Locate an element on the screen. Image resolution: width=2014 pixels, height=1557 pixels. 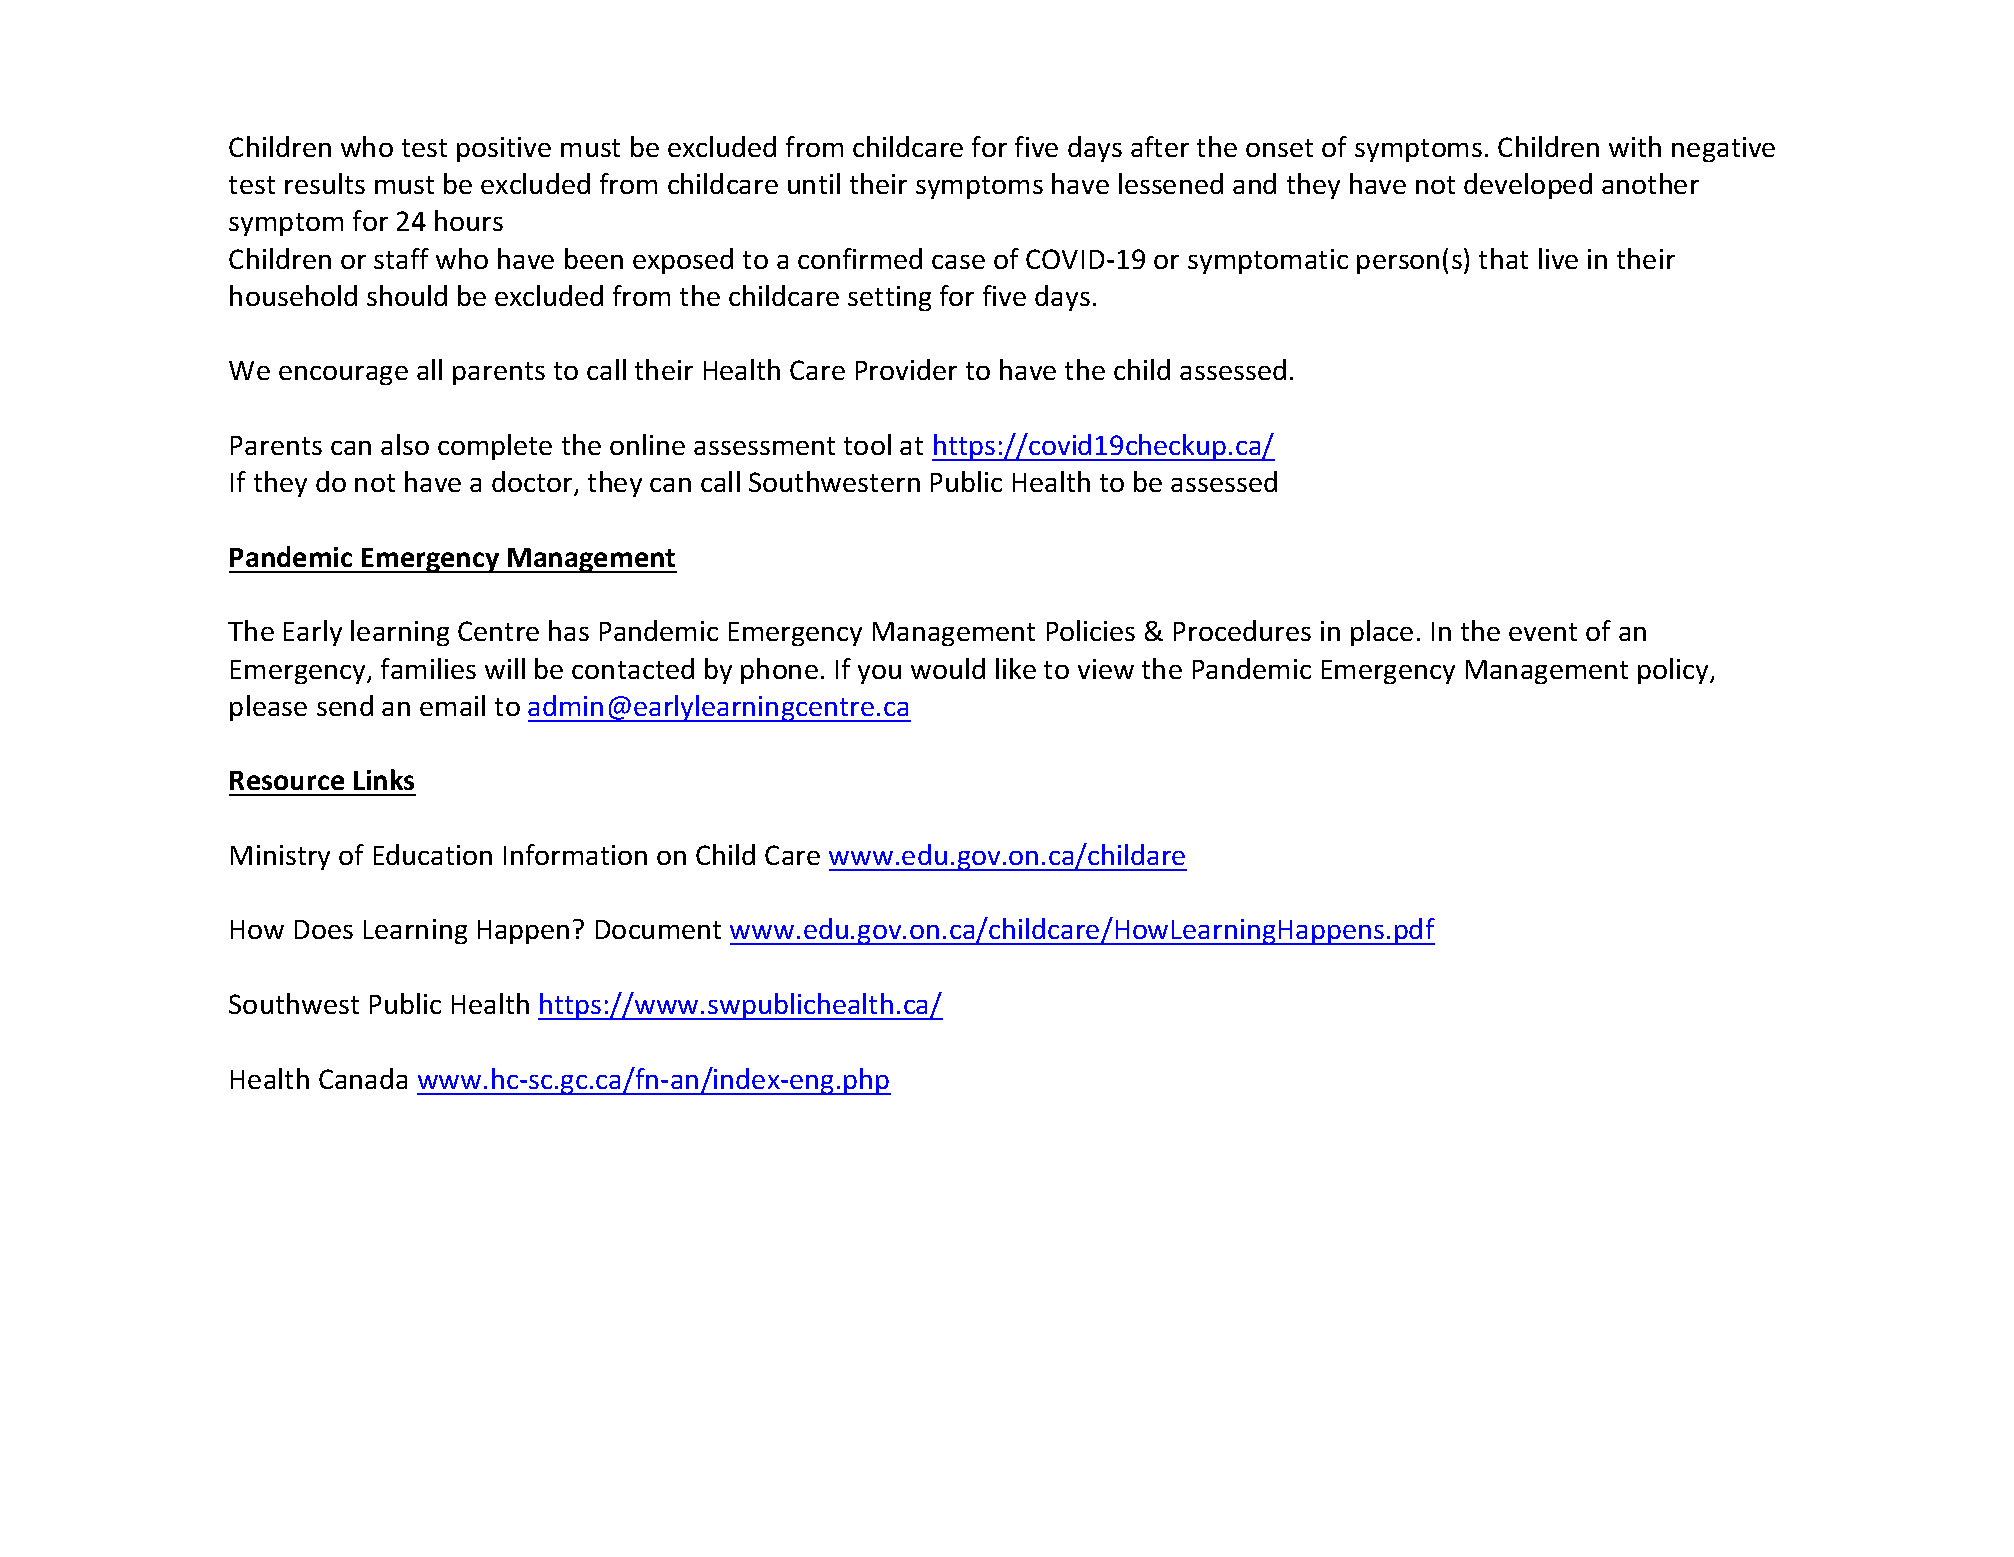
live is located at coordinates (1558, 258).
